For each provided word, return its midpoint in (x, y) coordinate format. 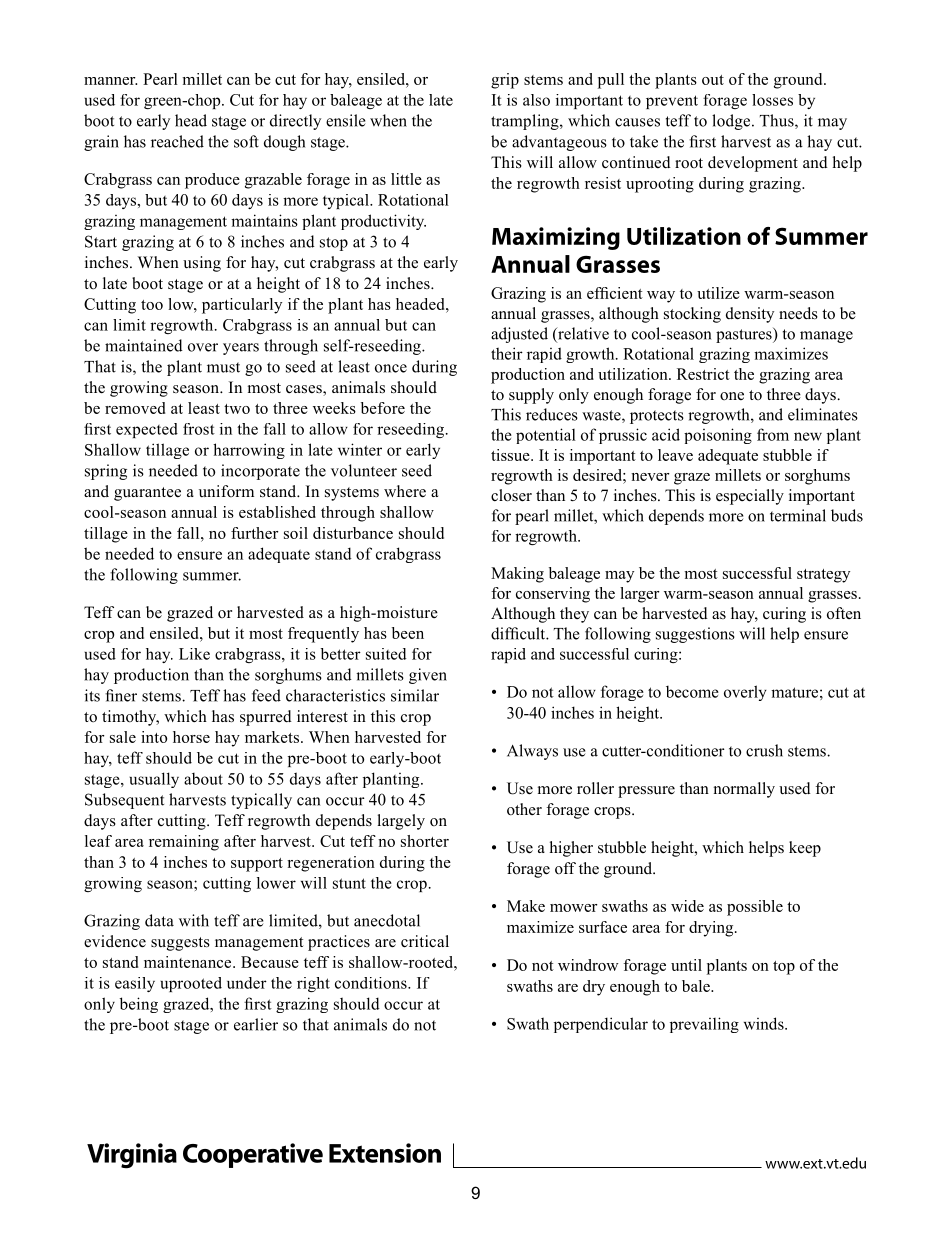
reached (177, 141)
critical (425, 941)
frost (199, 429)
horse (191, 737)
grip (505, 81)
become (692, 692)
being (139, 1005)
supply (531, 396)
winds (765, 1023)
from (773, 434)
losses (772, 100)
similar (415, 695)
